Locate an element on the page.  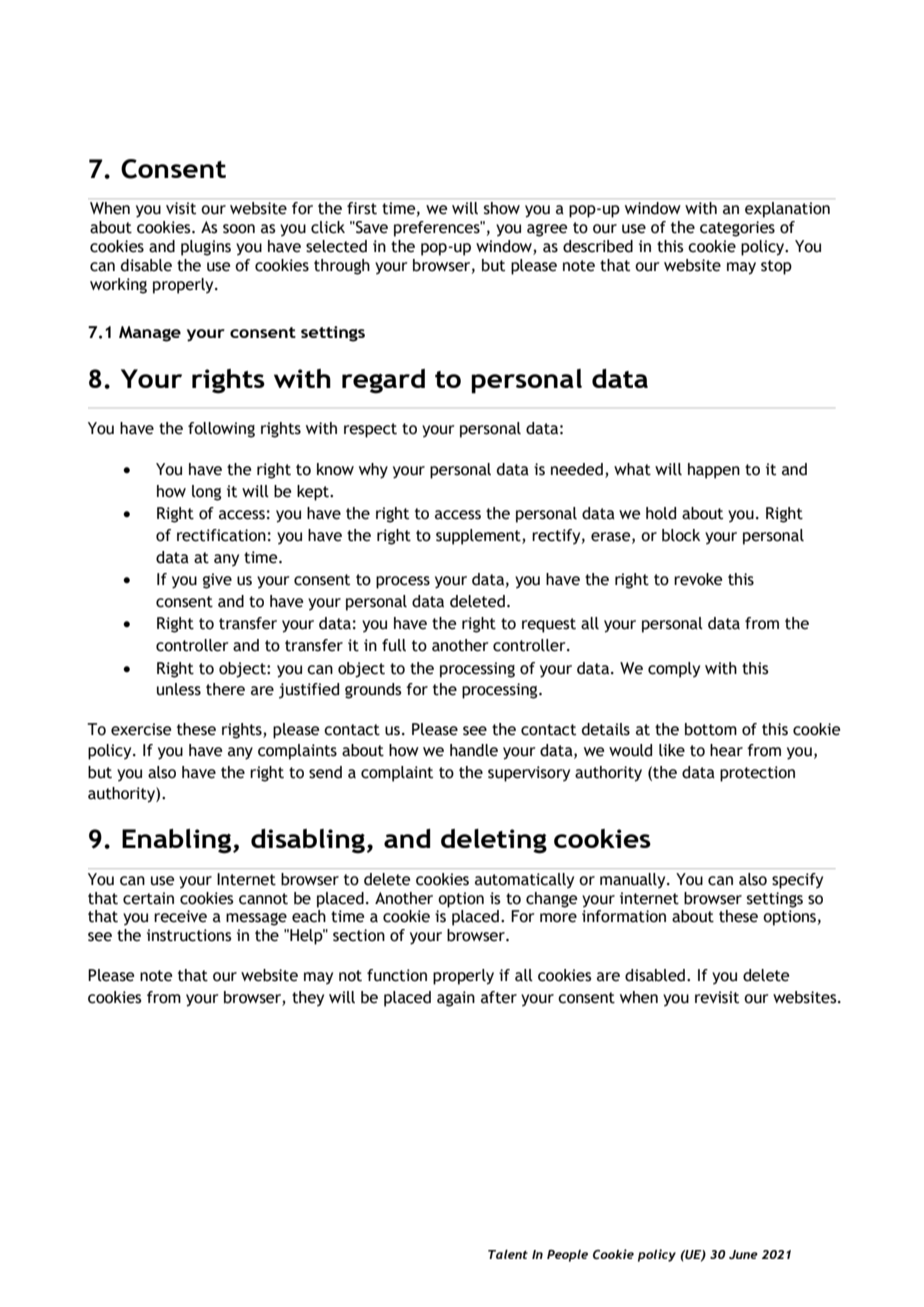
again is located at coordinates (456, 999).
